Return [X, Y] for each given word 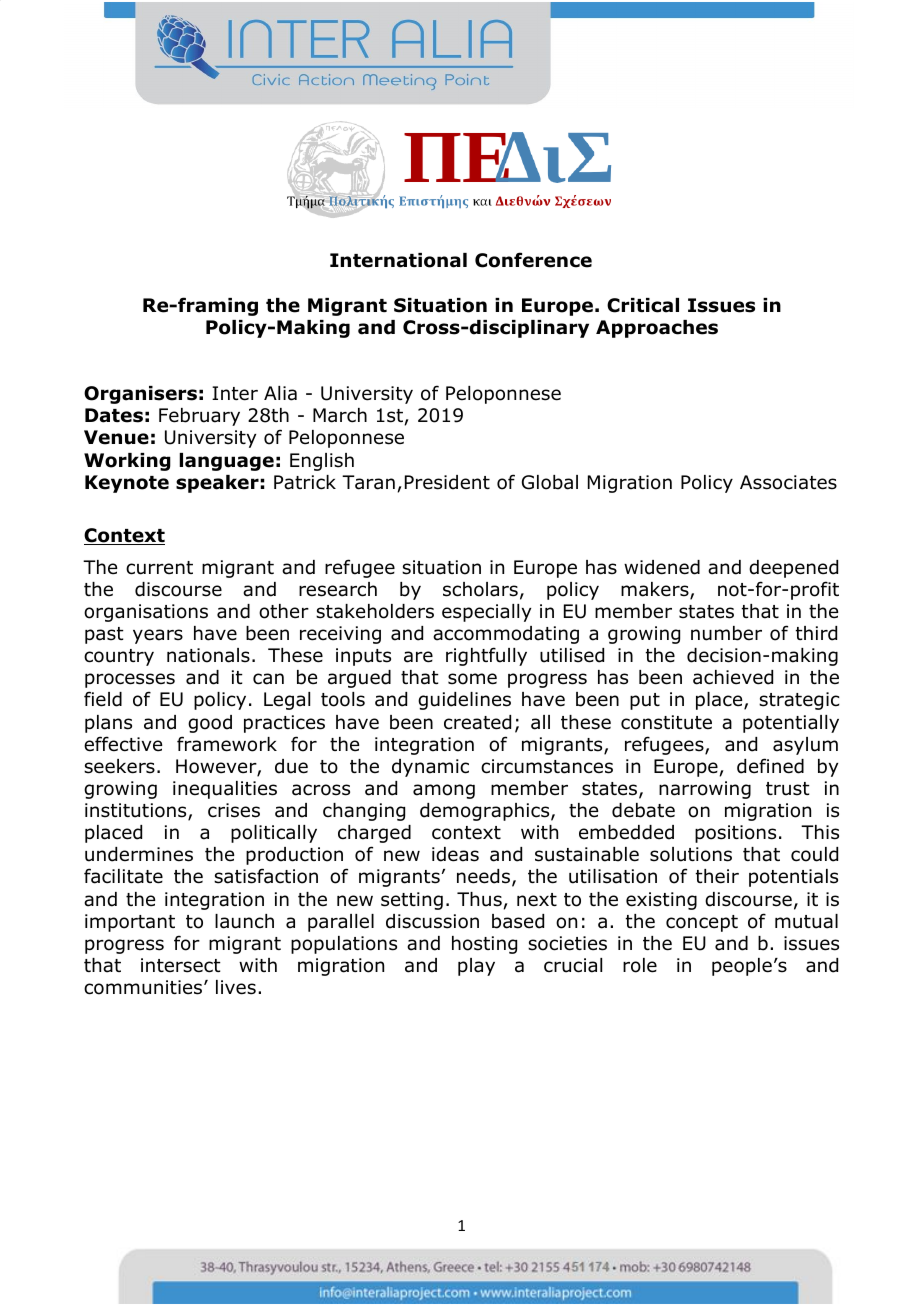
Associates [788, 482]
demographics [486, 812]
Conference [533, 260]
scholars [480, 589]
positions [735, 834]
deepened [793, 569]
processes [130, 680]
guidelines [464, 701]
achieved [733, 677]
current [159, 568]
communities [144, 987]
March [340, 415]
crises [234, 810]
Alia [280, 393]
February [199, 417]
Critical [643, 305]
